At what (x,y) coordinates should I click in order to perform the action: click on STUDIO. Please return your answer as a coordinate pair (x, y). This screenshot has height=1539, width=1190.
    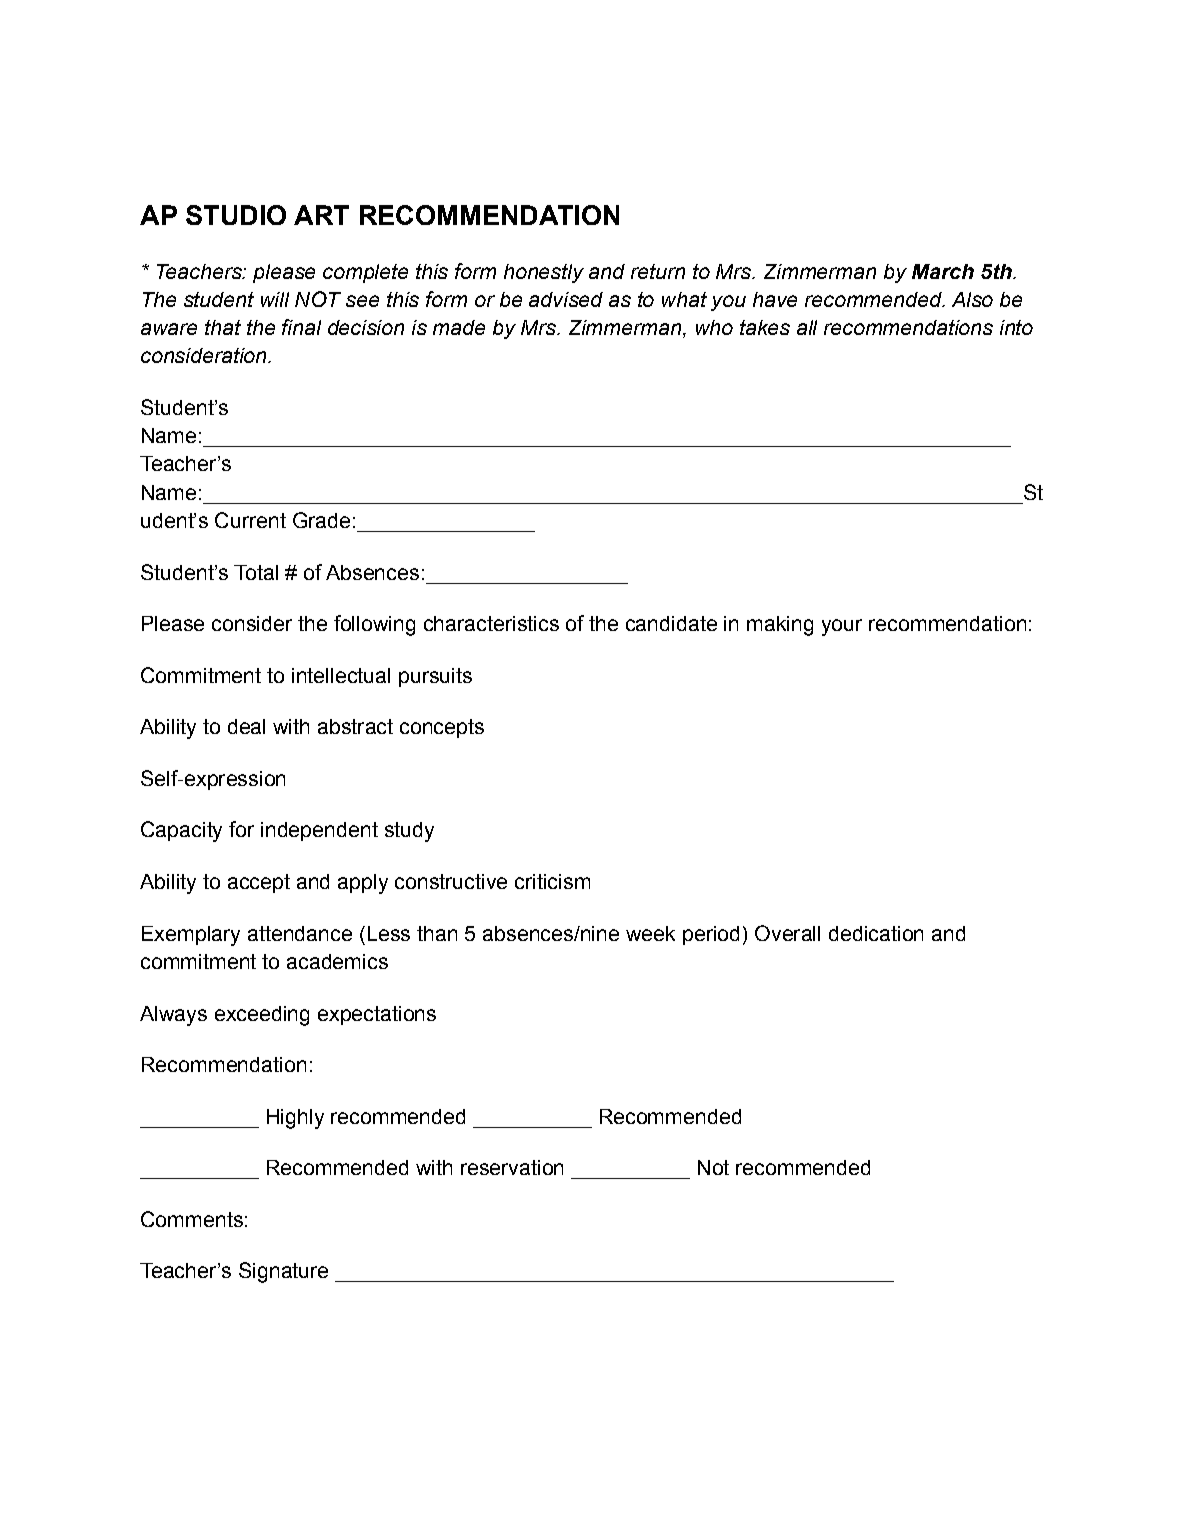
    Looking at the image, I should click on (236, 215).
